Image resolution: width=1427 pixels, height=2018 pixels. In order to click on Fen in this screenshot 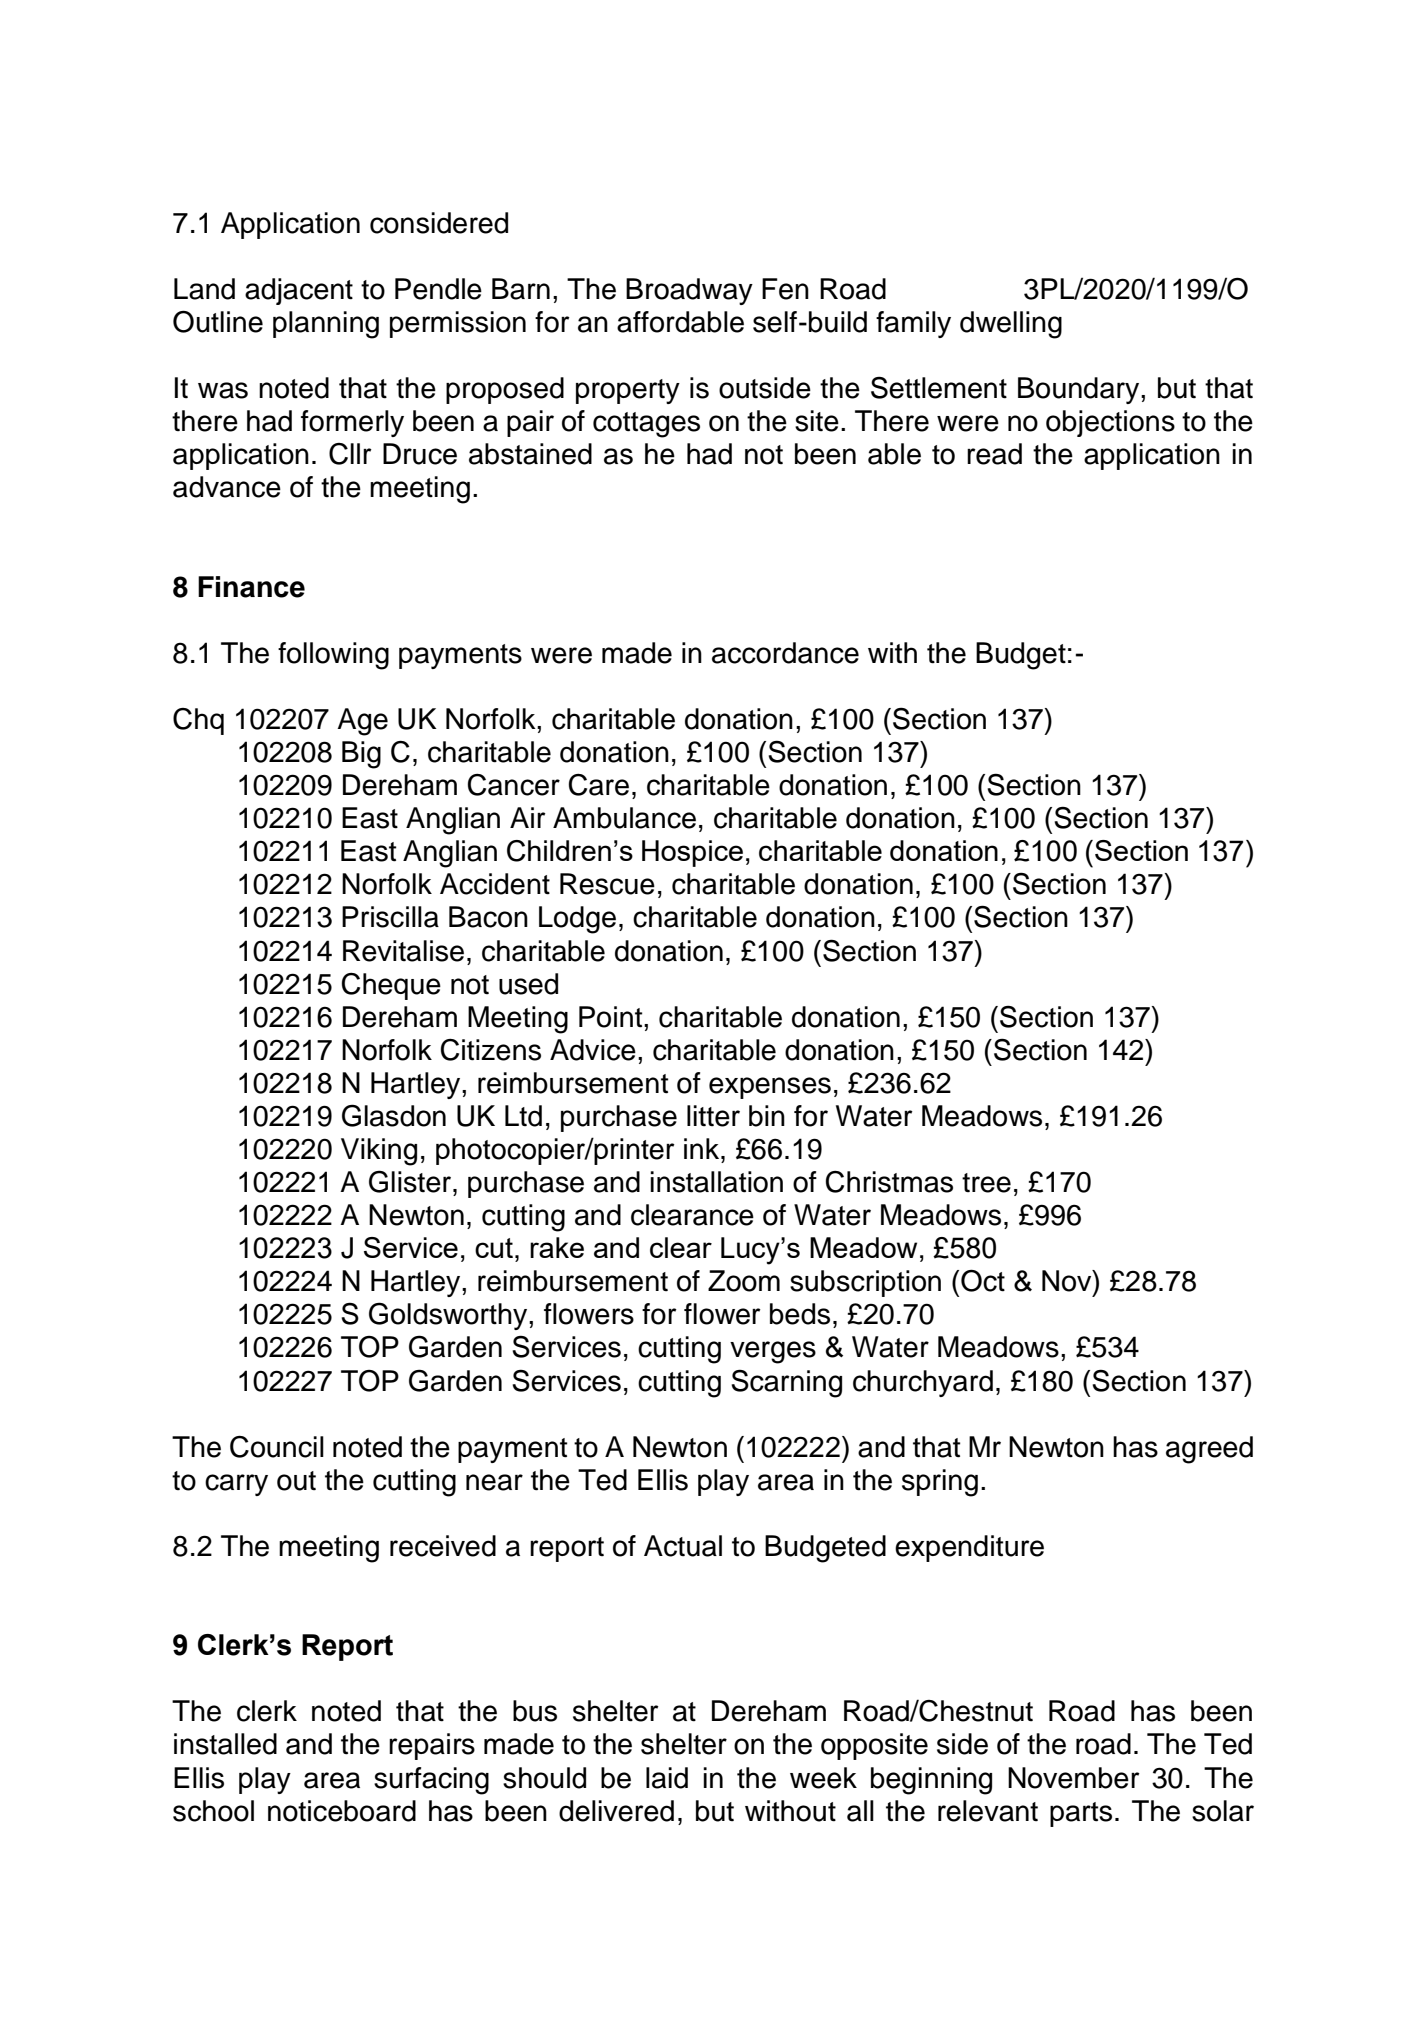, I will do `click(785, 289)`.
